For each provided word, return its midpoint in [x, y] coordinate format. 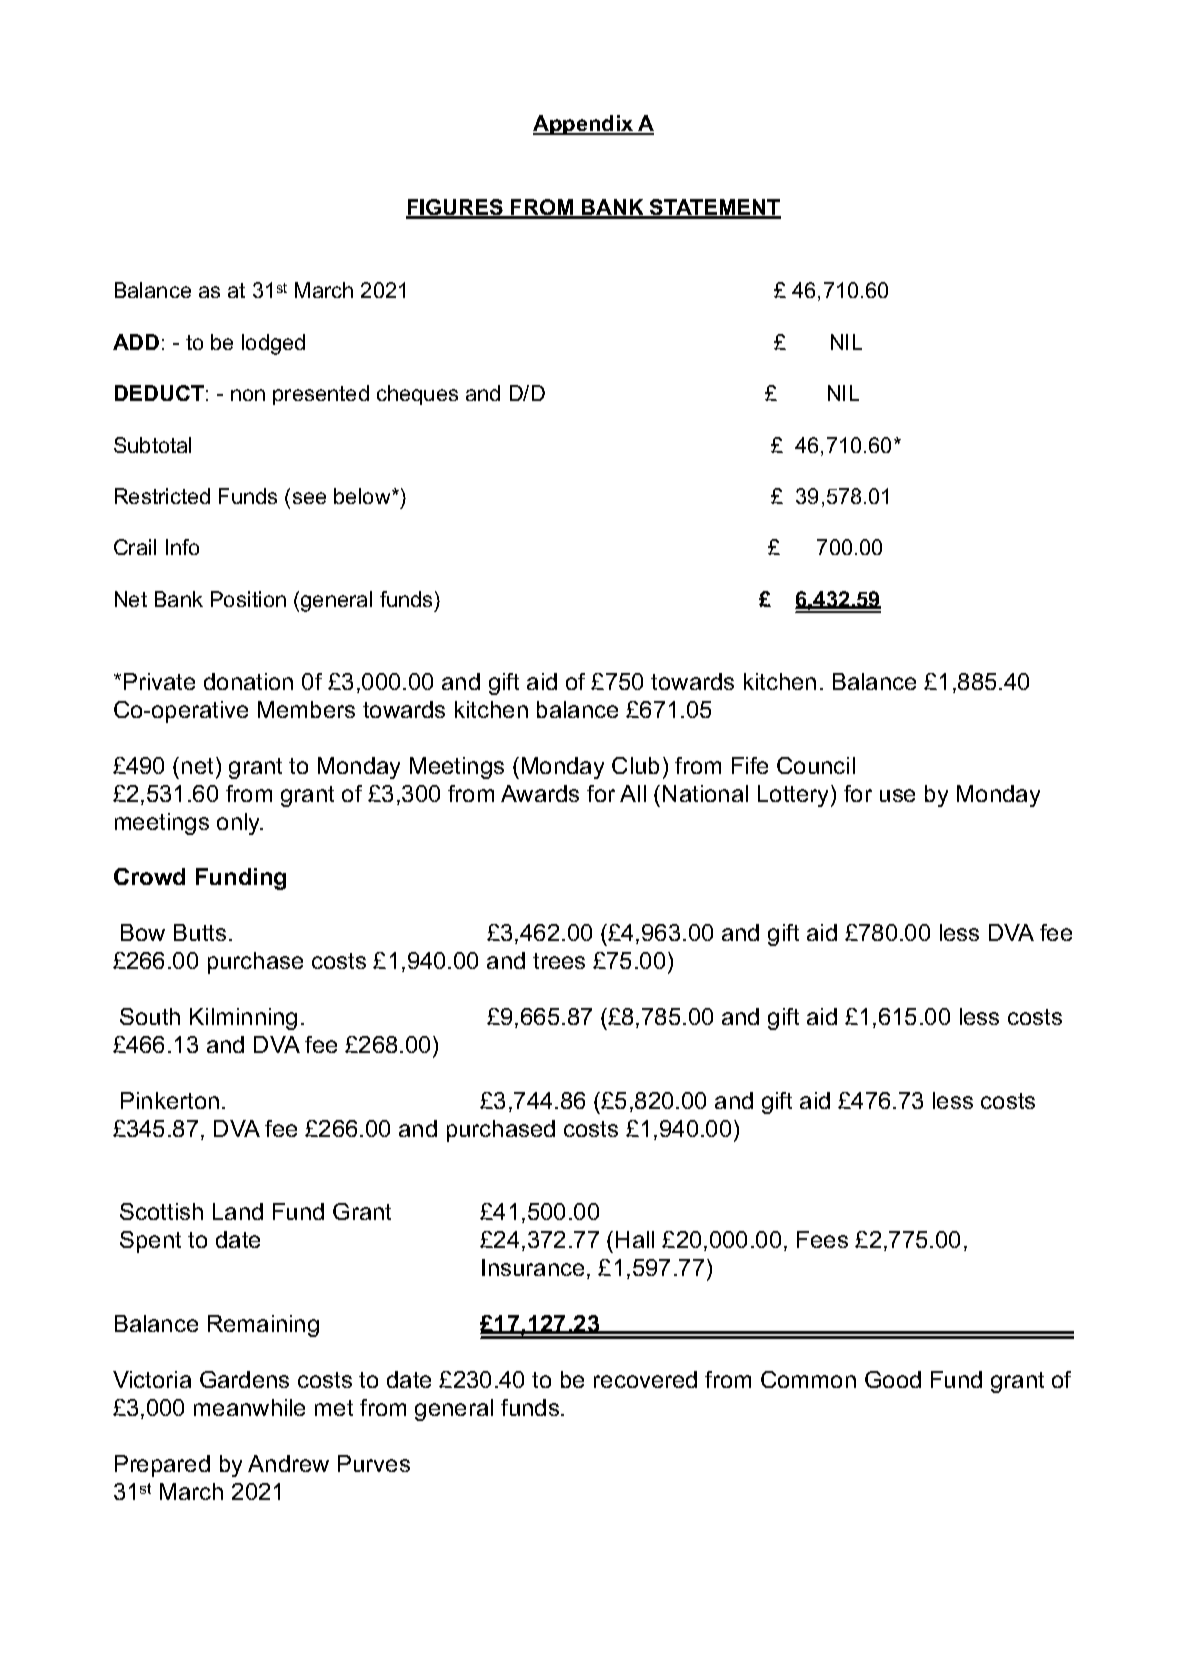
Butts [200, 932]
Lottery [795, 796]
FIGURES [455, 208]
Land [238, 1211]
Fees [822, 1239]
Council [816, 765]
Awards [540, 793]
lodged [273, 344]
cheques [417, 395]
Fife [750, 765]
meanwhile [249, 1407]
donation [248, 681]
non [248, 395]
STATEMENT [714, 208]
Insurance [533, 1267]
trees [559, 961]
